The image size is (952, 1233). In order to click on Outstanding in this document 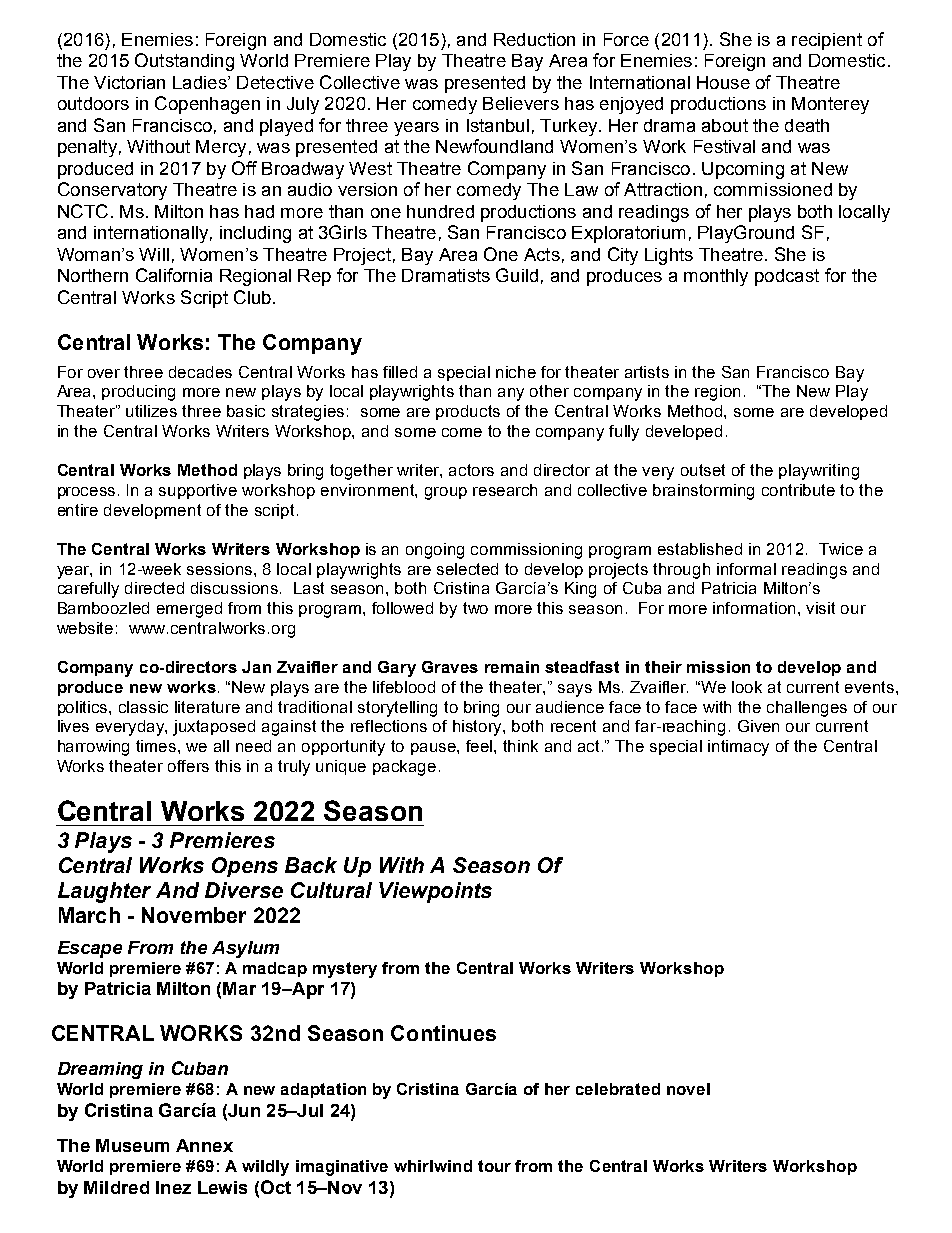, I will do `click(184, 62)`.
